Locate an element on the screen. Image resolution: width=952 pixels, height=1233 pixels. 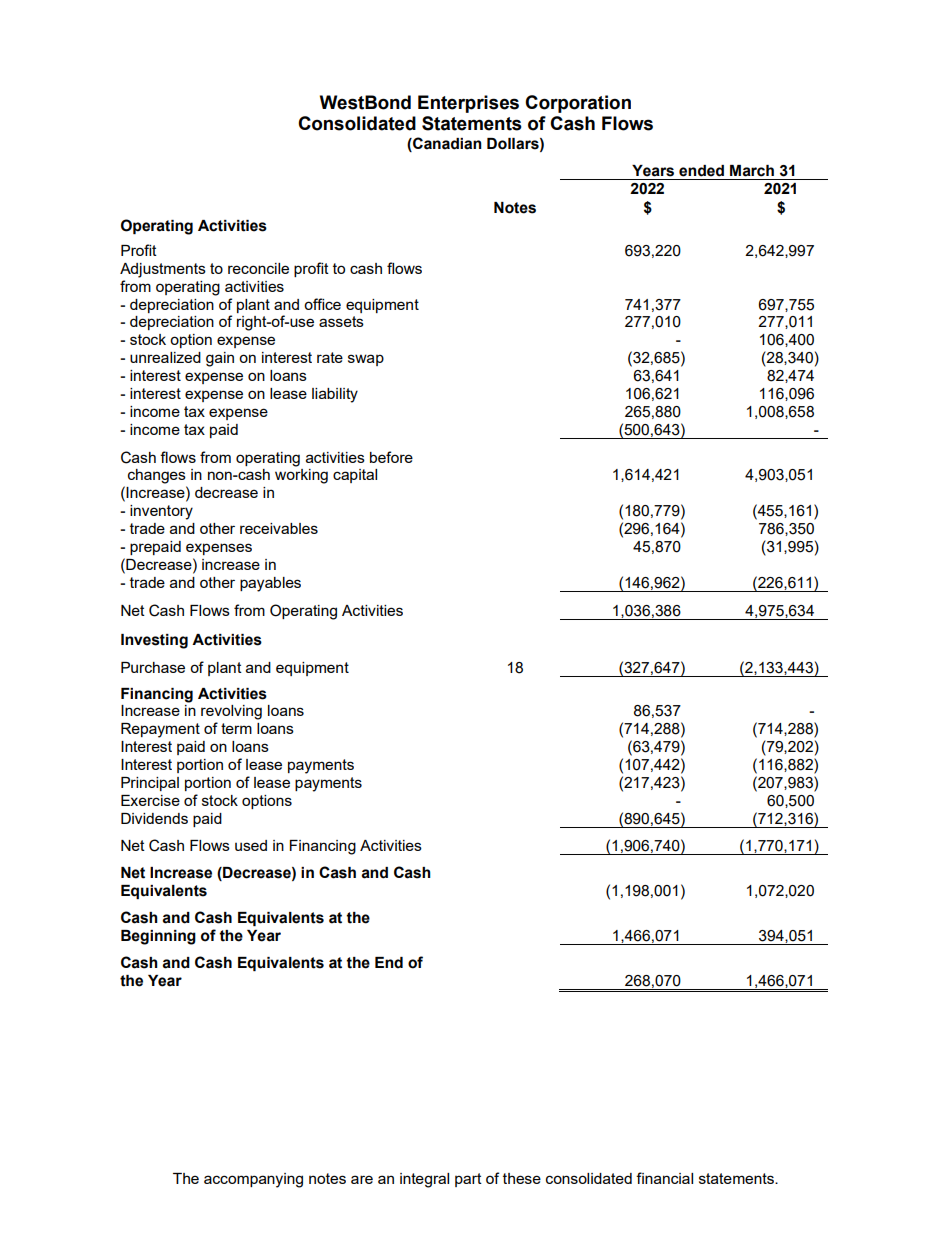
term is located at coordinates (236, 728).
